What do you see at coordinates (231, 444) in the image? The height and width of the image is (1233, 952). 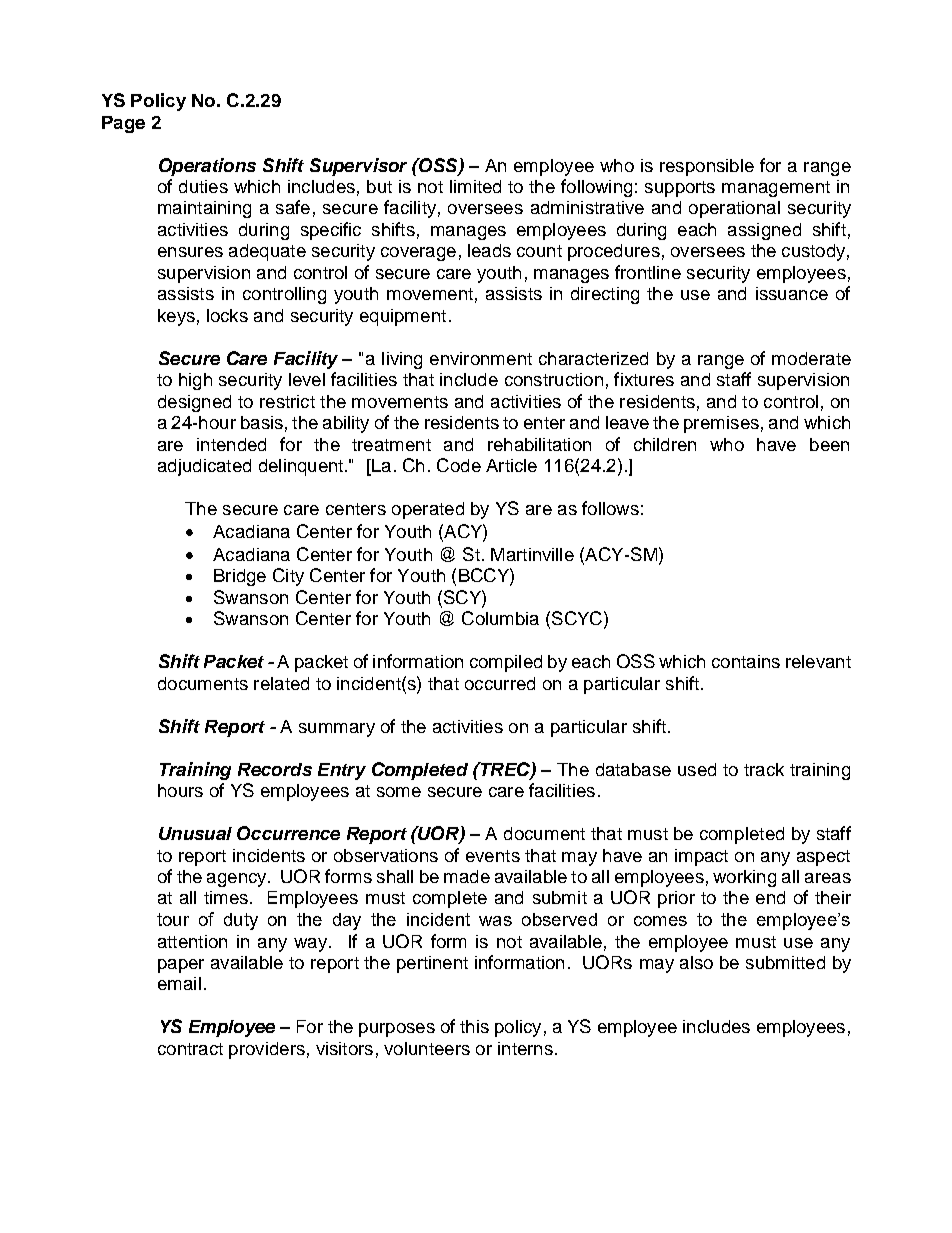 I see `intended` at bounding box center [231, 444].
